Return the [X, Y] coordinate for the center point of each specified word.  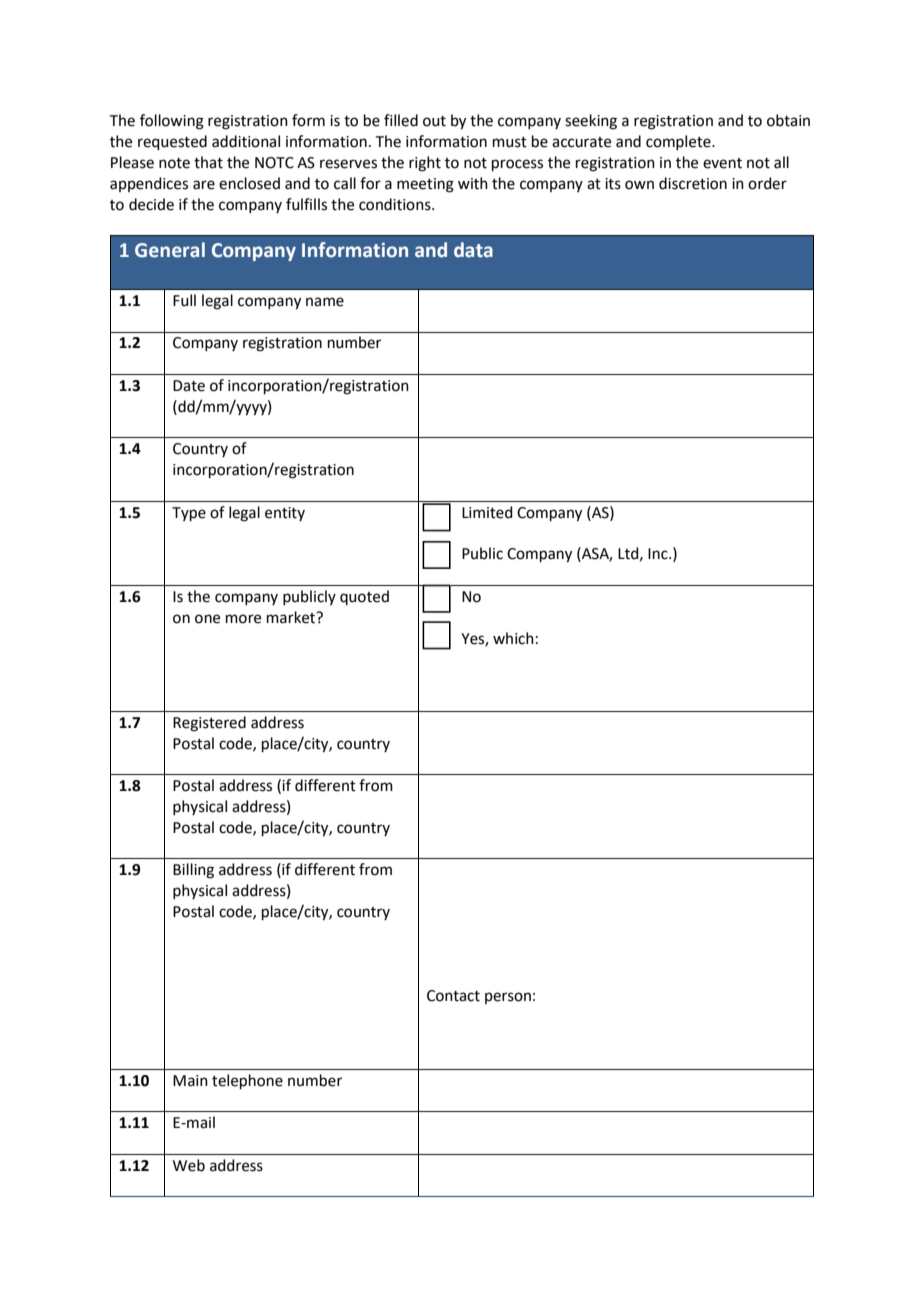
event [722, 163]
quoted [364, 597]
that [208, 162]
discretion [693, 183]
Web [189, 1165]
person [508, 998]
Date [189, 386]
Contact [453, 996]
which [513, 638]
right [425, 164]
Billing [193, 871]
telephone [247, 1081]
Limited [487, 512]
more [243, 619]
